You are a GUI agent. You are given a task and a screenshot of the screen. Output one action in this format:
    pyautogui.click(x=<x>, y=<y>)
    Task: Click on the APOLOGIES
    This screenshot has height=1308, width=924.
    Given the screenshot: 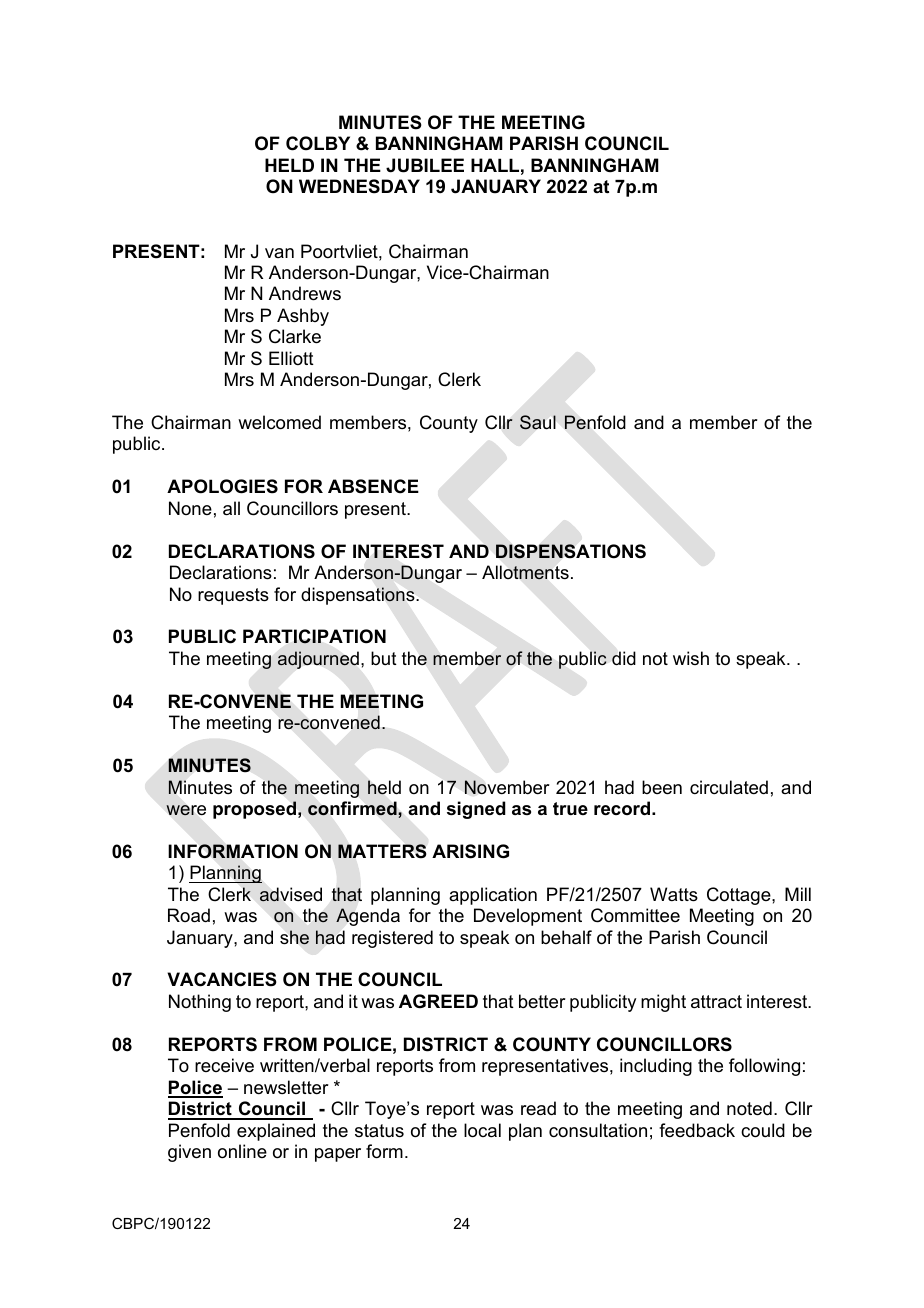 What is the action you would take?
    pyautogui.click(x=222, y=486)
